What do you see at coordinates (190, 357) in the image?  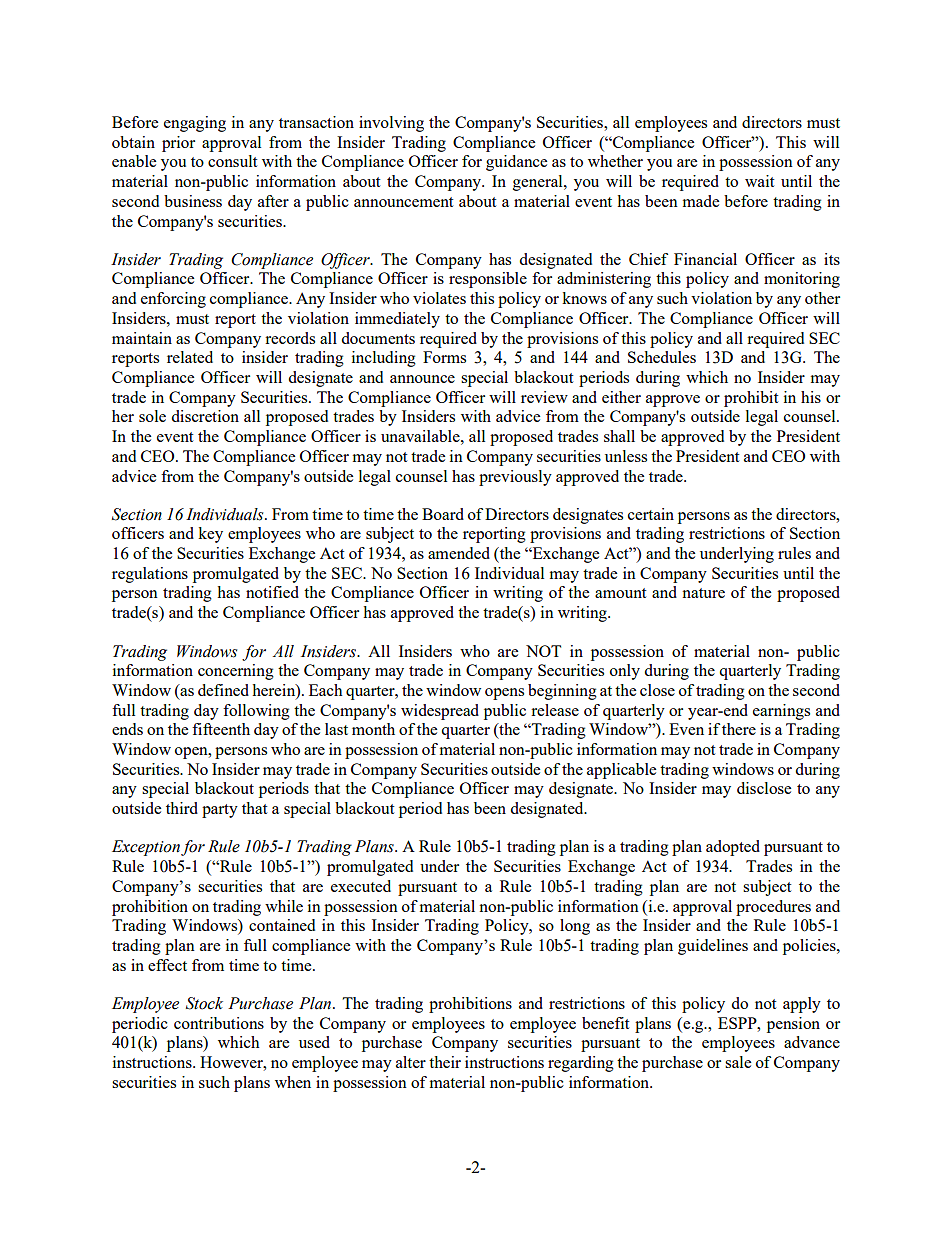 I see `related` at bounding box center [190, 357].
